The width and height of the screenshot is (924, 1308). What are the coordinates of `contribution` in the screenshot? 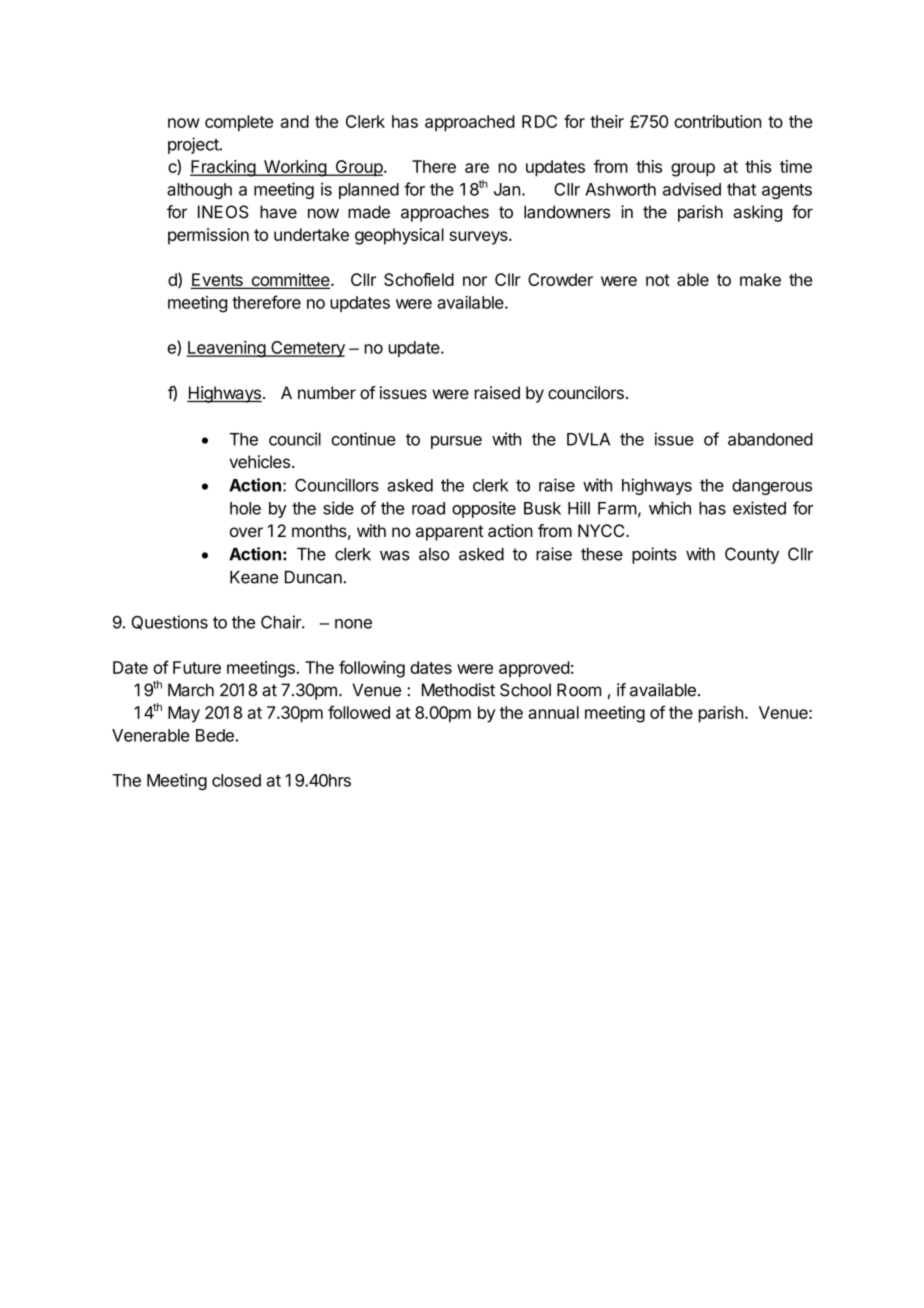 It's located at (717, 121).
